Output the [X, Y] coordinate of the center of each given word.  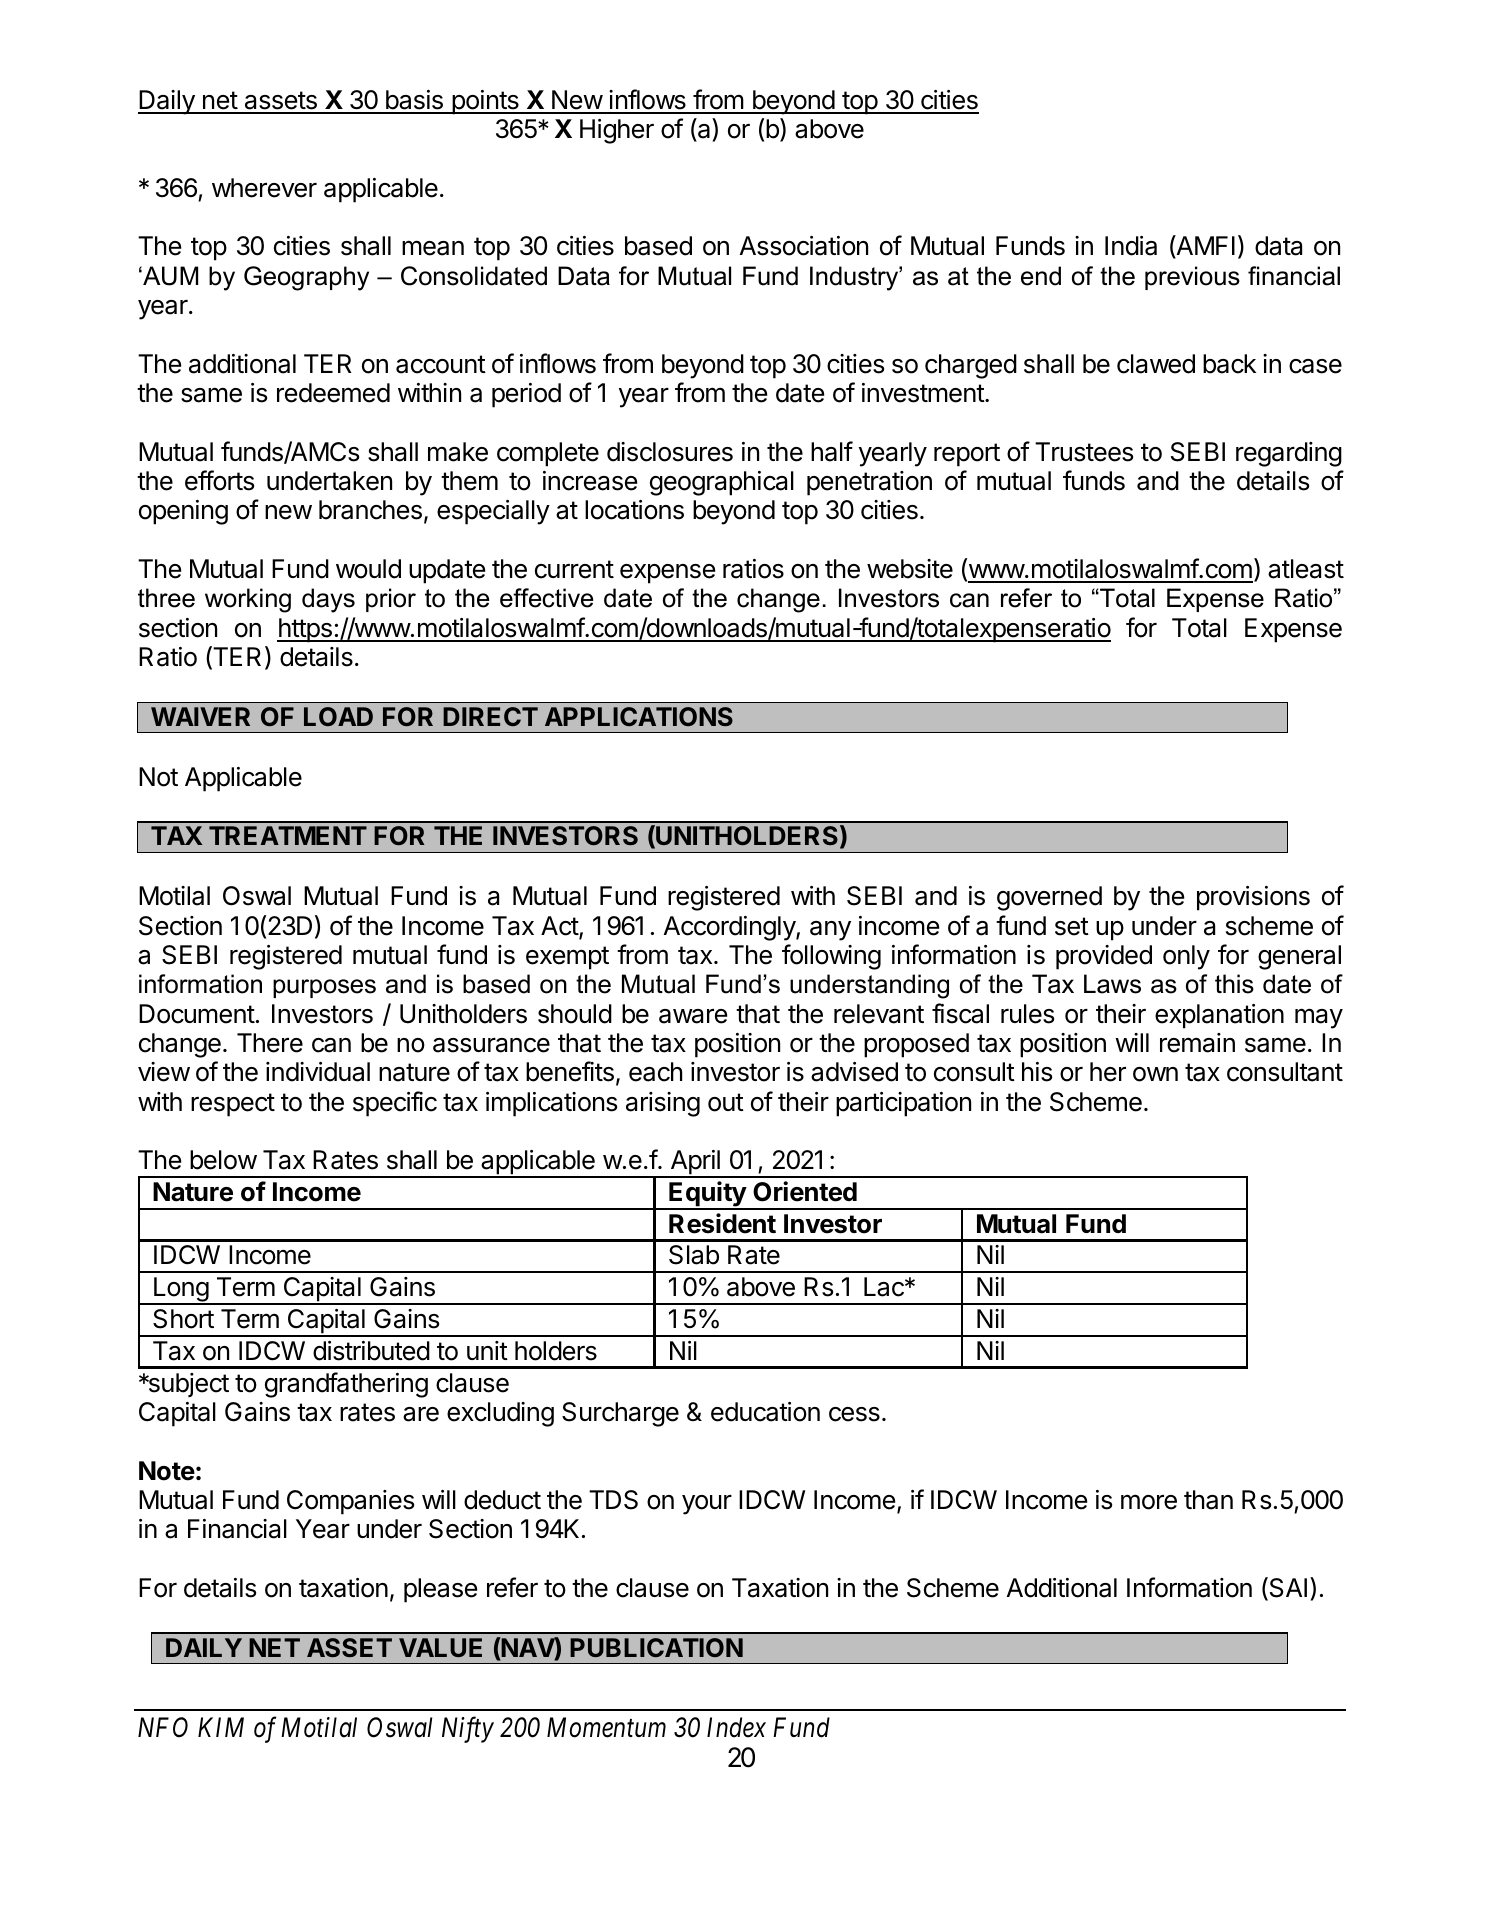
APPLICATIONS [639, 716]
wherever [264, 188]
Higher [617, 131]
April [695, 1163]
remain [1197, 1043]
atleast [1306, 569]
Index [736, 1727]
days [328, 600]
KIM [221, 1727]
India [1131, 246]
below [223, 1160]
